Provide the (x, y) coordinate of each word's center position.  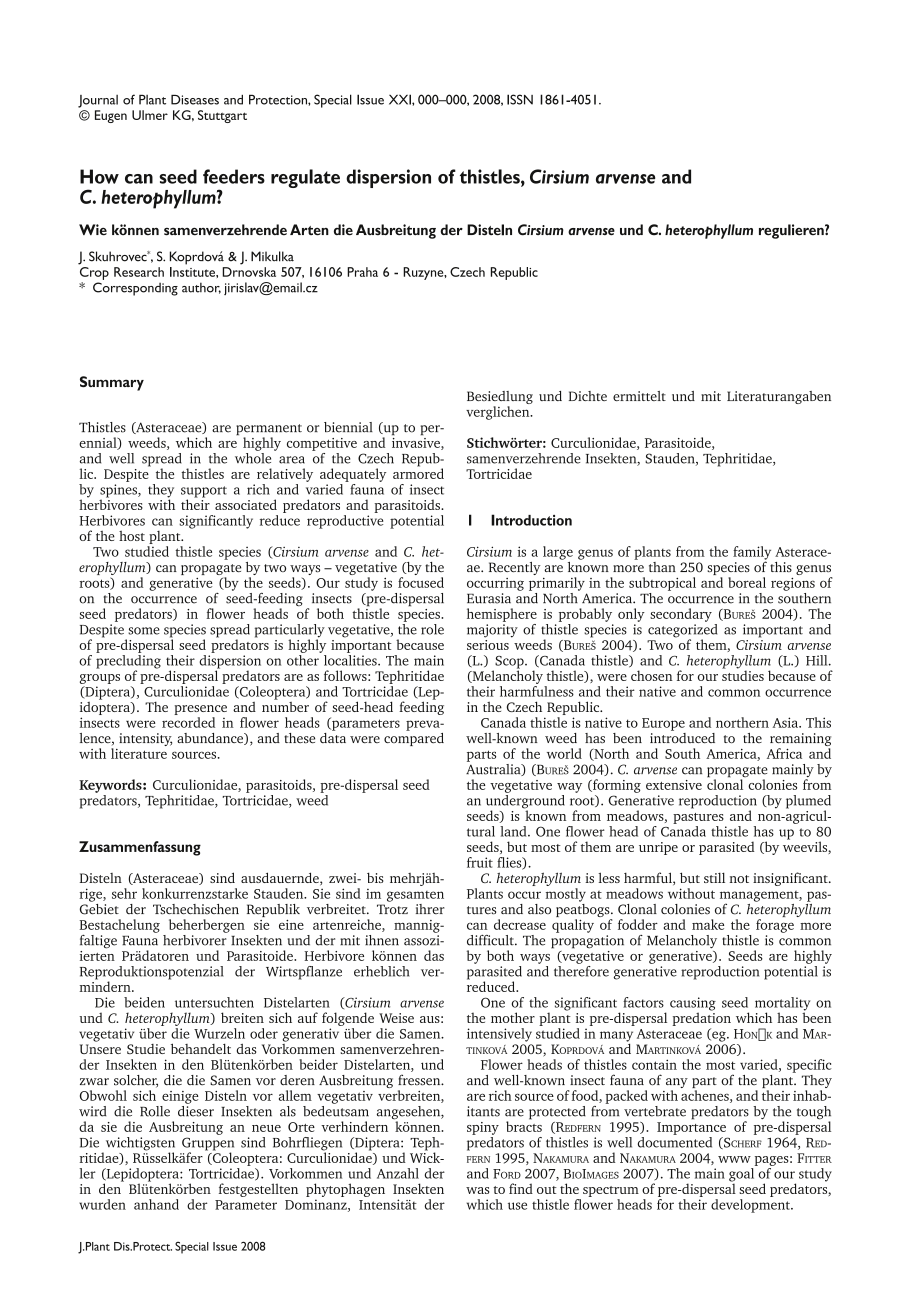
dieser (196, 1110)
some (144, 631)
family (752, 554)
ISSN (520, 99)
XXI (401, 99)
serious (488, 643)
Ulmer (150, 115)
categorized (682, 630)
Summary (112, 383)
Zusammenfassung (140, 848)
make (708, 924)
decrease (520, 924)
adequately (353, 475)
